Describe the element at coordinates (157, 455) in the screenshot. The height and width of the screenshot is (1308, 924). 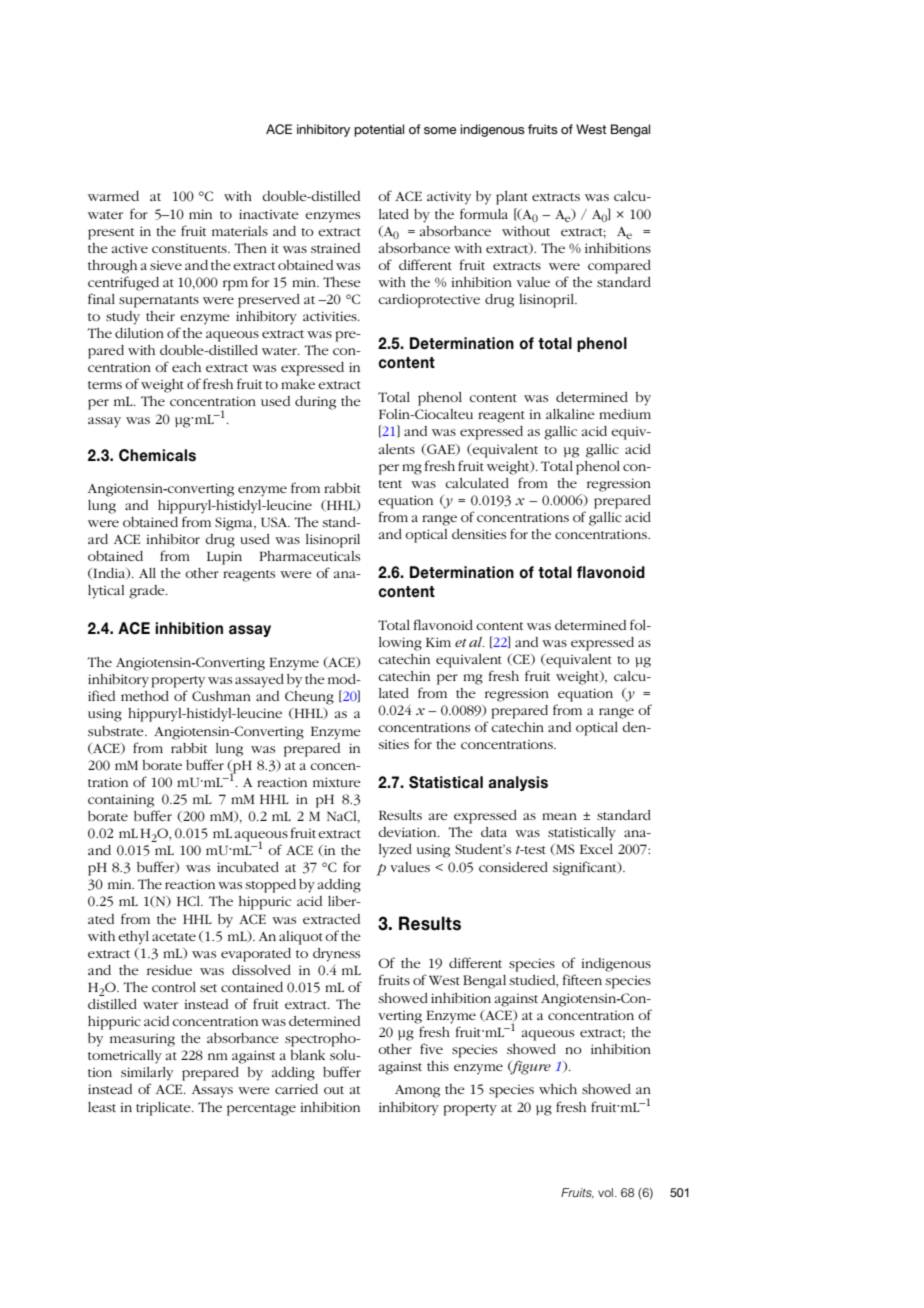
I see `Chemicals` at that location.
